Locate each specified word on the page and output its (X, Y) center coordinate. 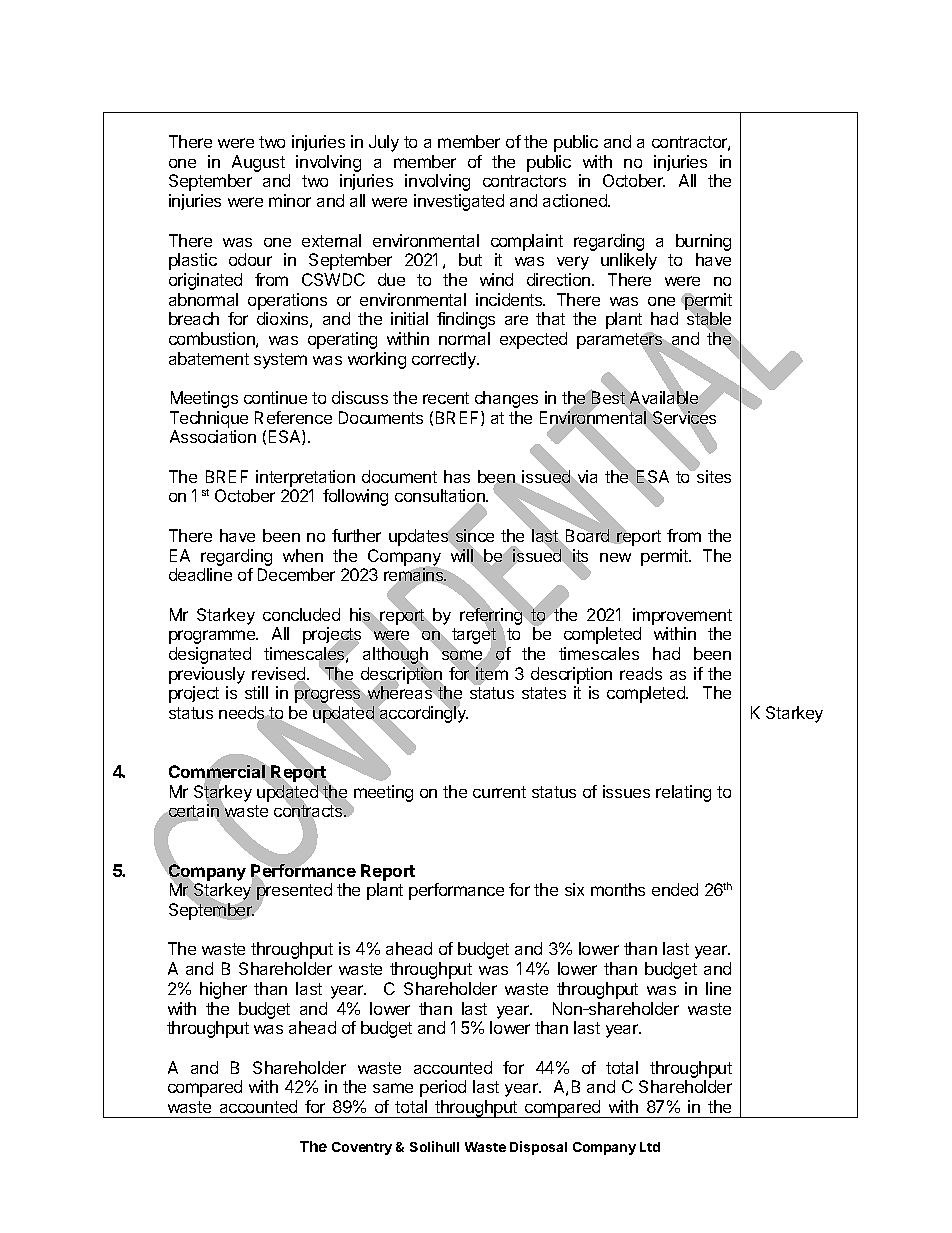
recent (446, 398)
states (544, 693)
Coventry (362, 1148)
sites (713, 476)
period (443, 1088)
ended (675, 889)
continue (275, 397)
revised (280, 675)
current (499, 792)
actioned (576, 200)
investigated (459, 202)
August (258, 163)
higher (223, 990)
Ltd (650, 1147)
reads (641, 673)
